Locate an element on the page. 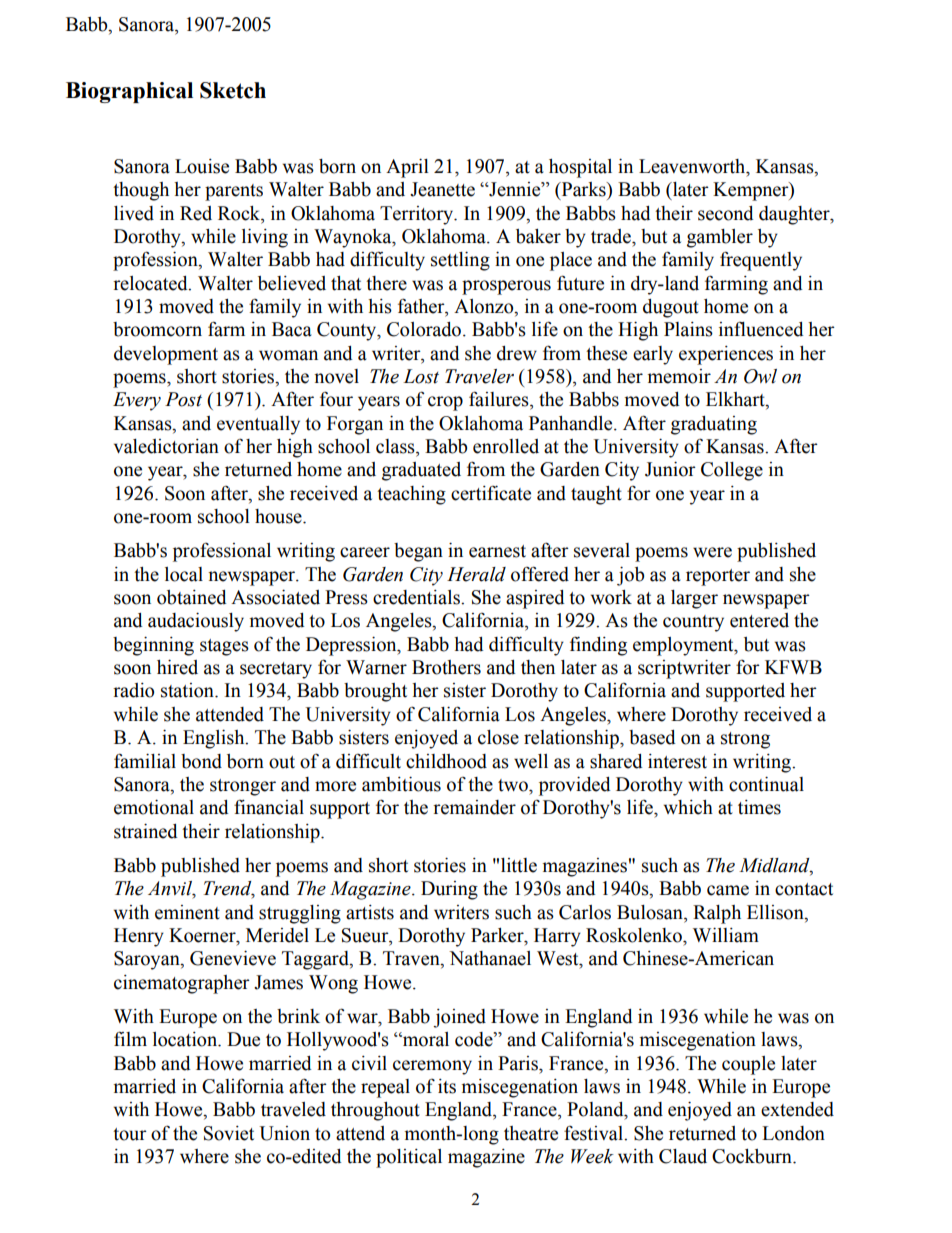 Image resolution: width=952 pixels, height=1233 pixels. Brothers is located at coordinates (446, 667).
